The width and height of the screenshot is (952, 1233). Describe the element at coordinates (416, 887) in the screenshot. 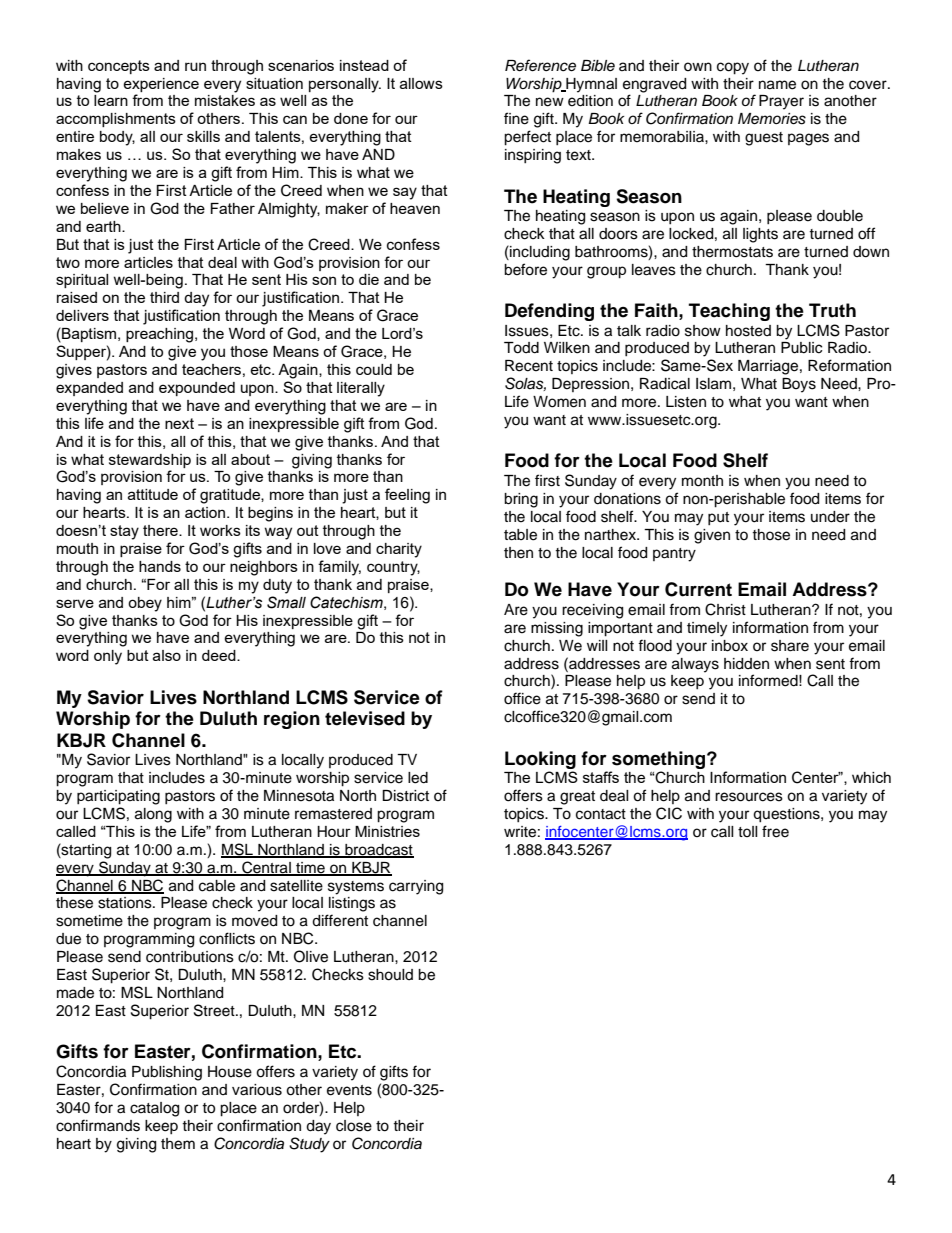

I see `carrying` at that location.
